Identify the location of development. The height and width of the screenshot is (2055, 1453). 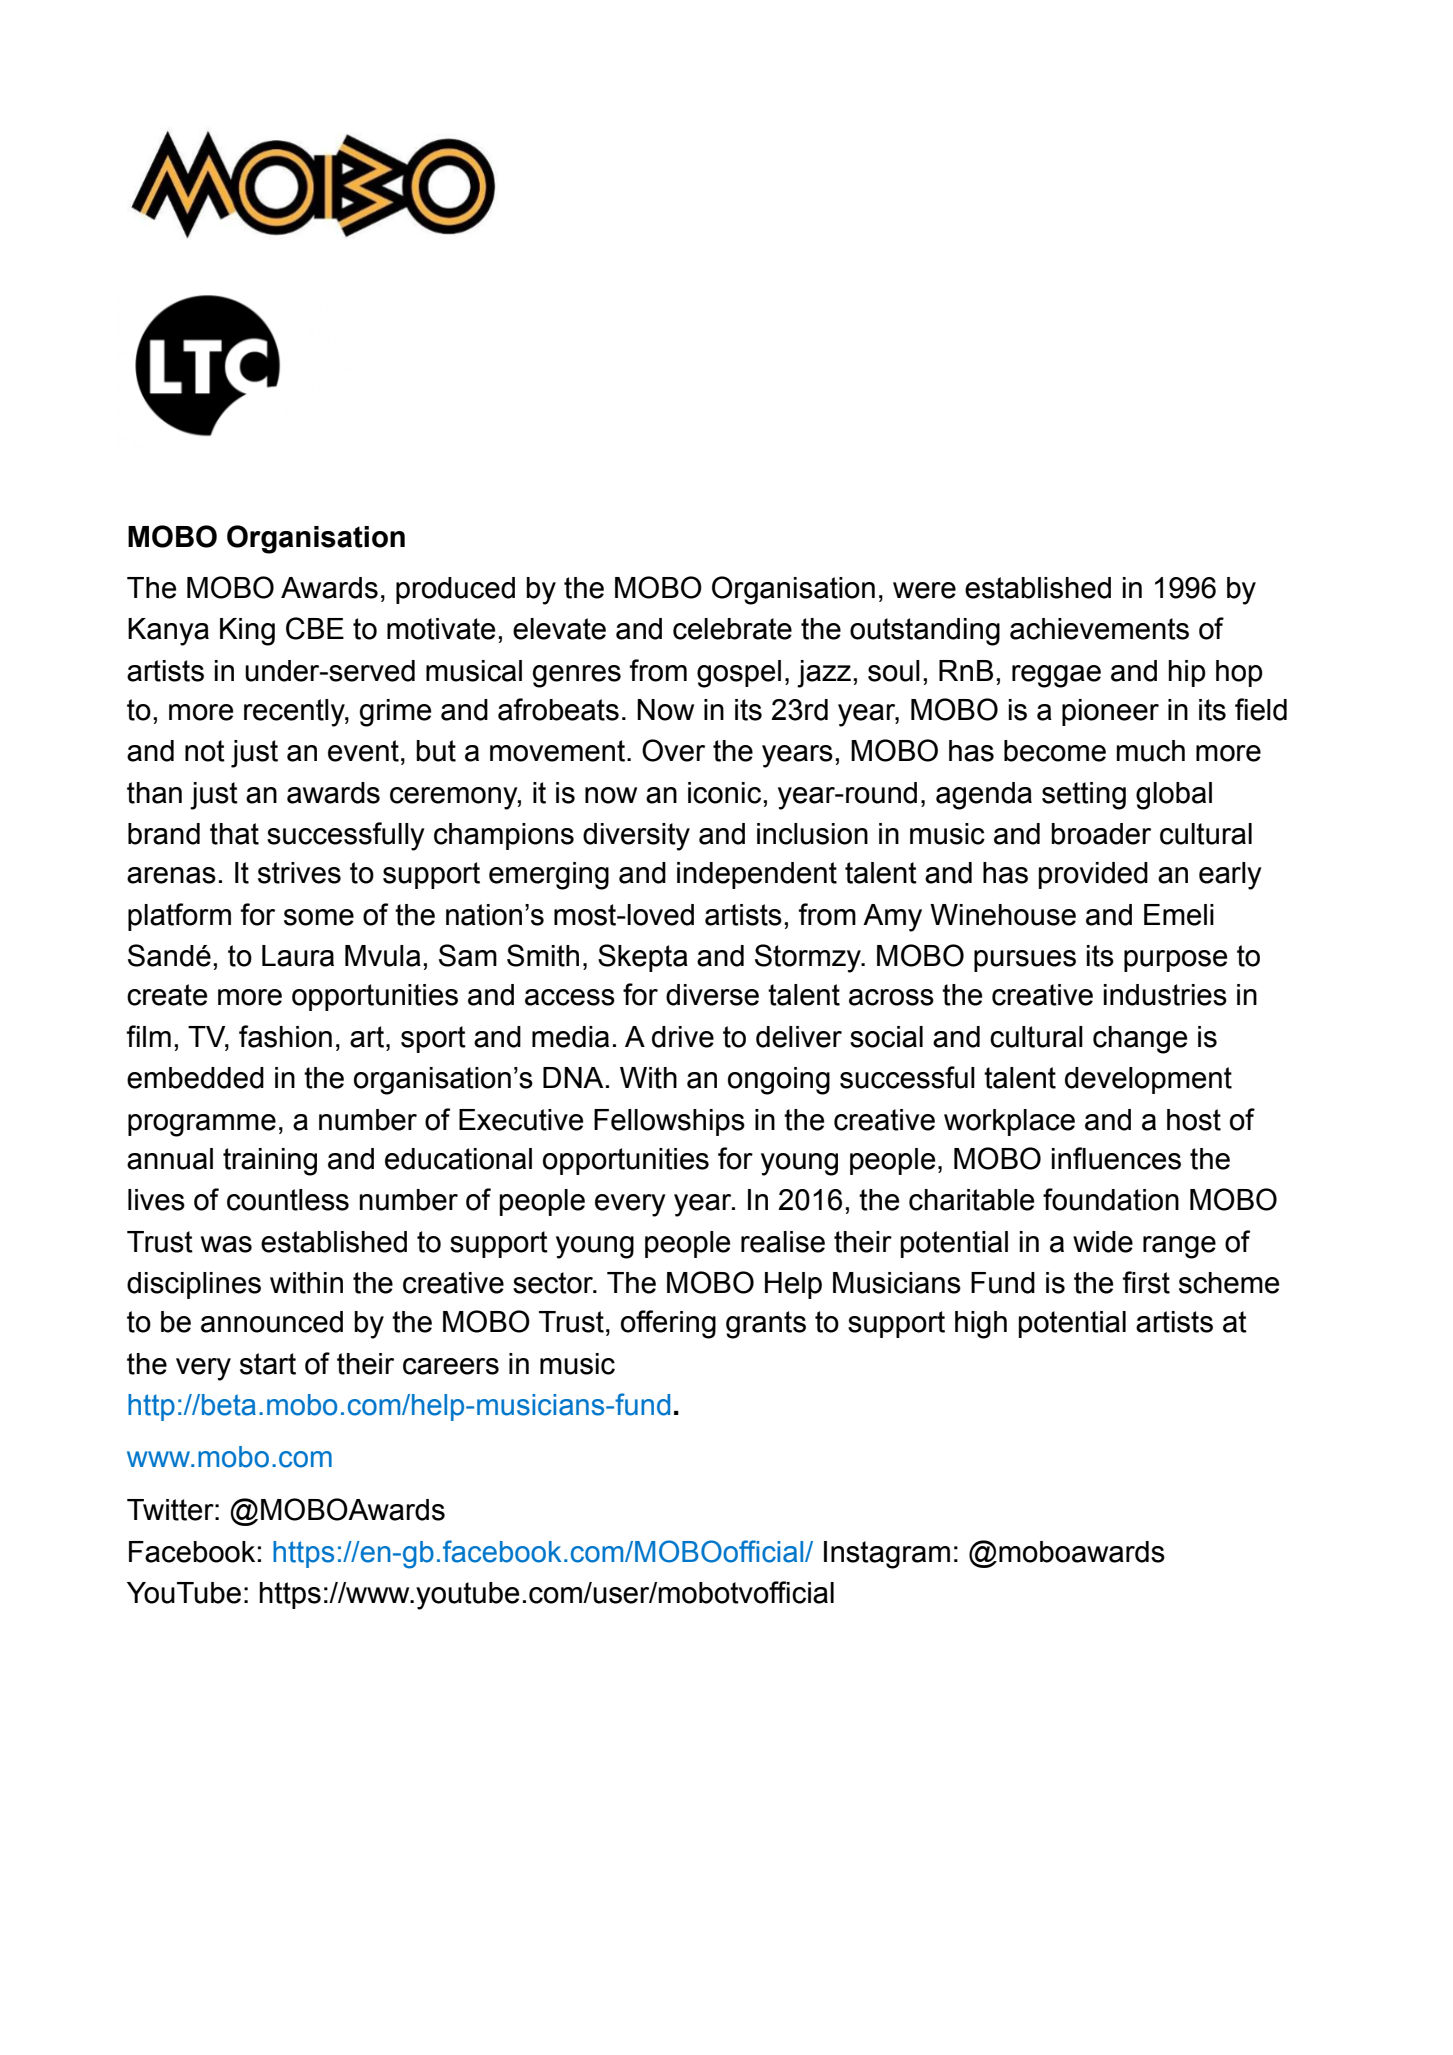
(1148, 1080).
